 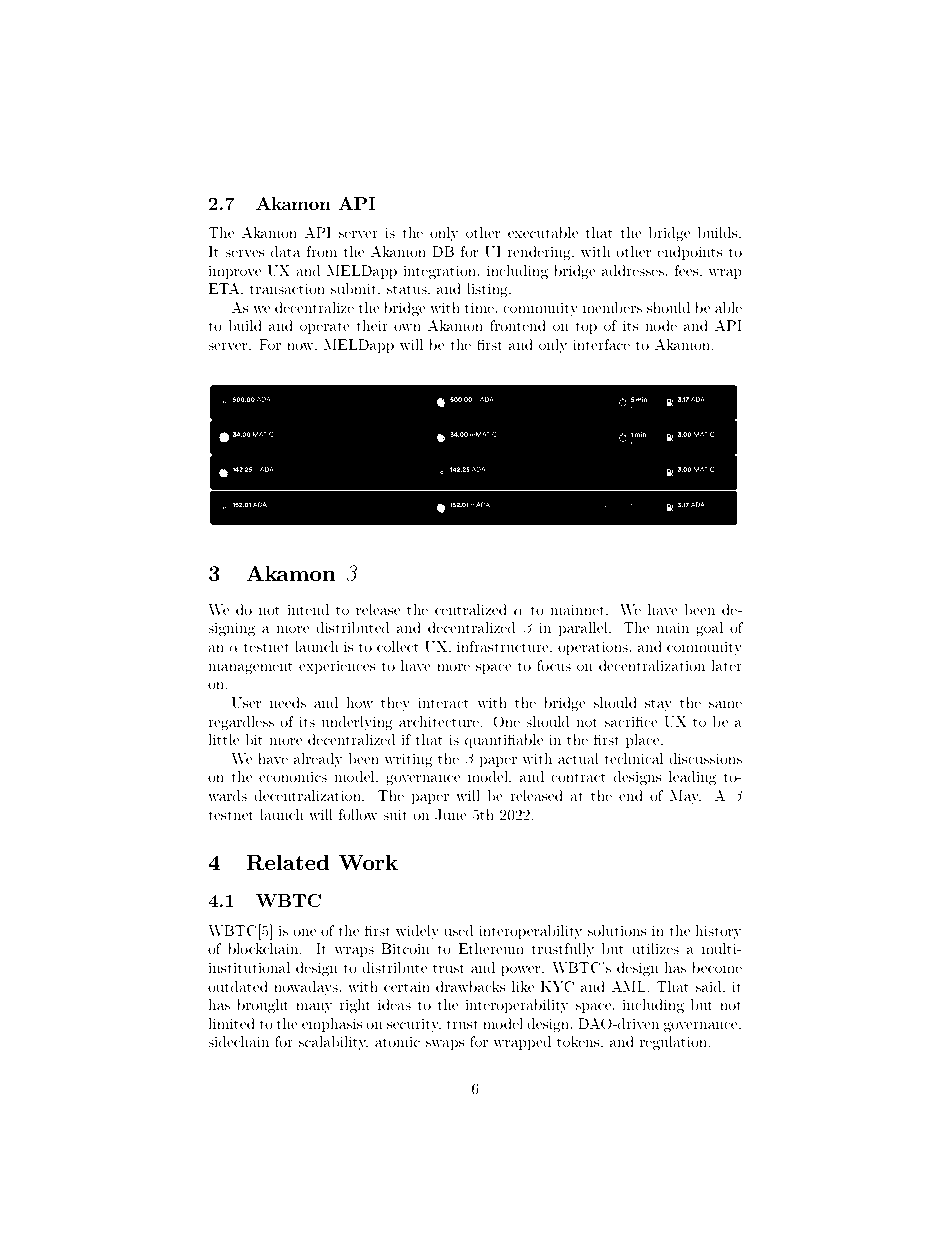 I want to click on May, so click(x=685, y=797).
